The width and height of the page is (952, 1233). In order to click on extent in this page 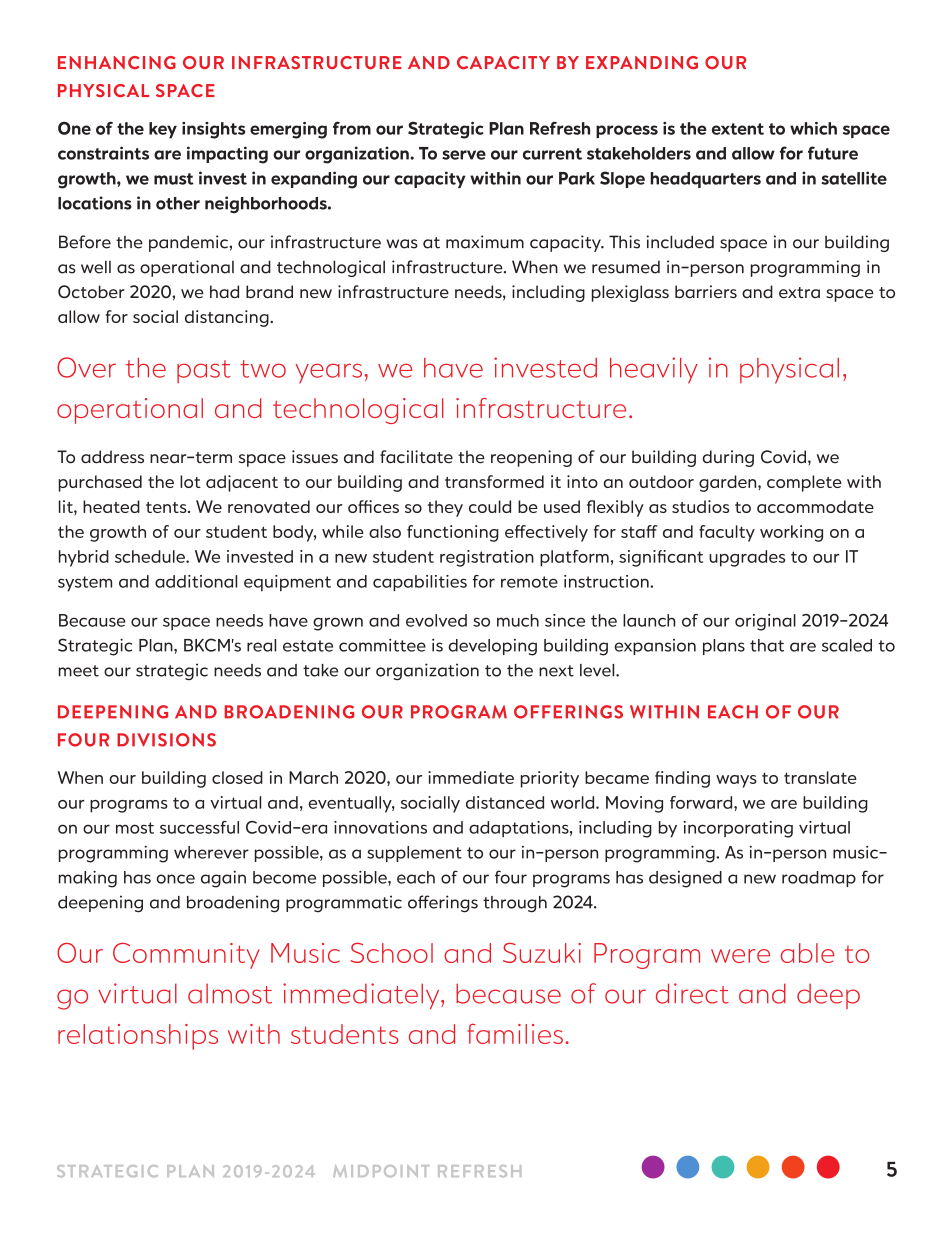, I will do `click(738, 129)`.
